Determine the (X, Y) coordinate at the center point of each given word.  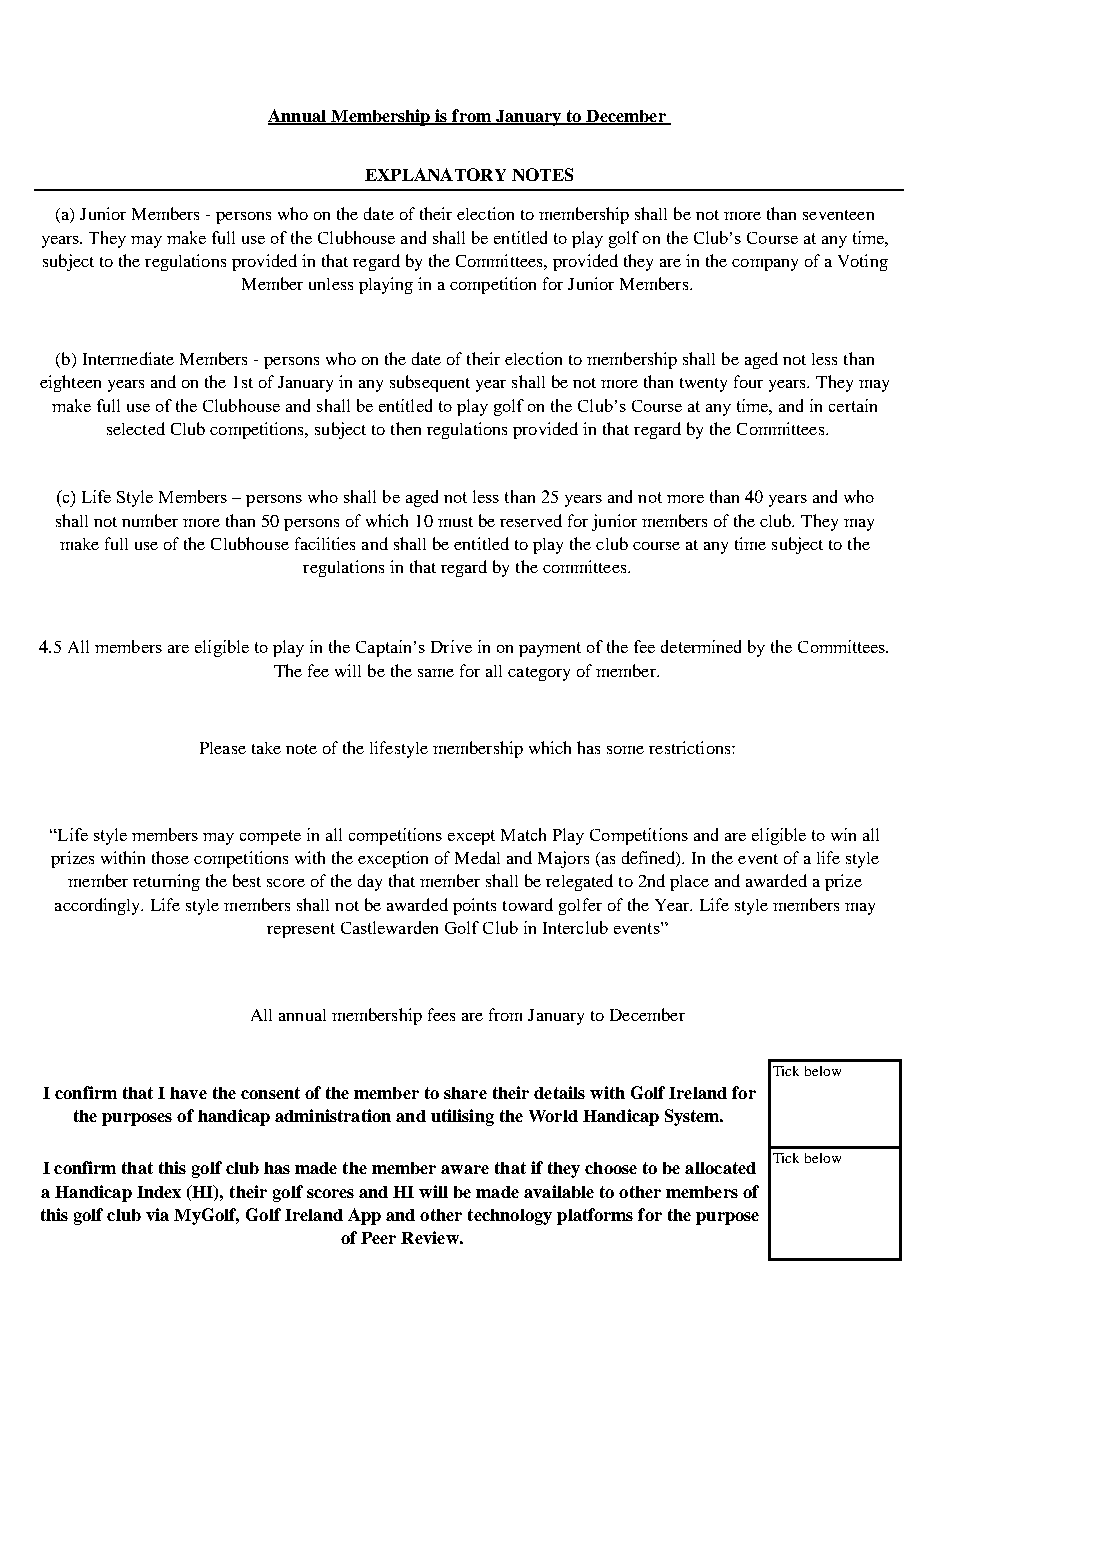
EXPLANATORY (435, 174)
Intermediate (128, 358)
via (157, 1214)
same (436, 673)
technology (510, 1217)
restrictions (691, 747)
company (765, 265)
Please (223, 748)
